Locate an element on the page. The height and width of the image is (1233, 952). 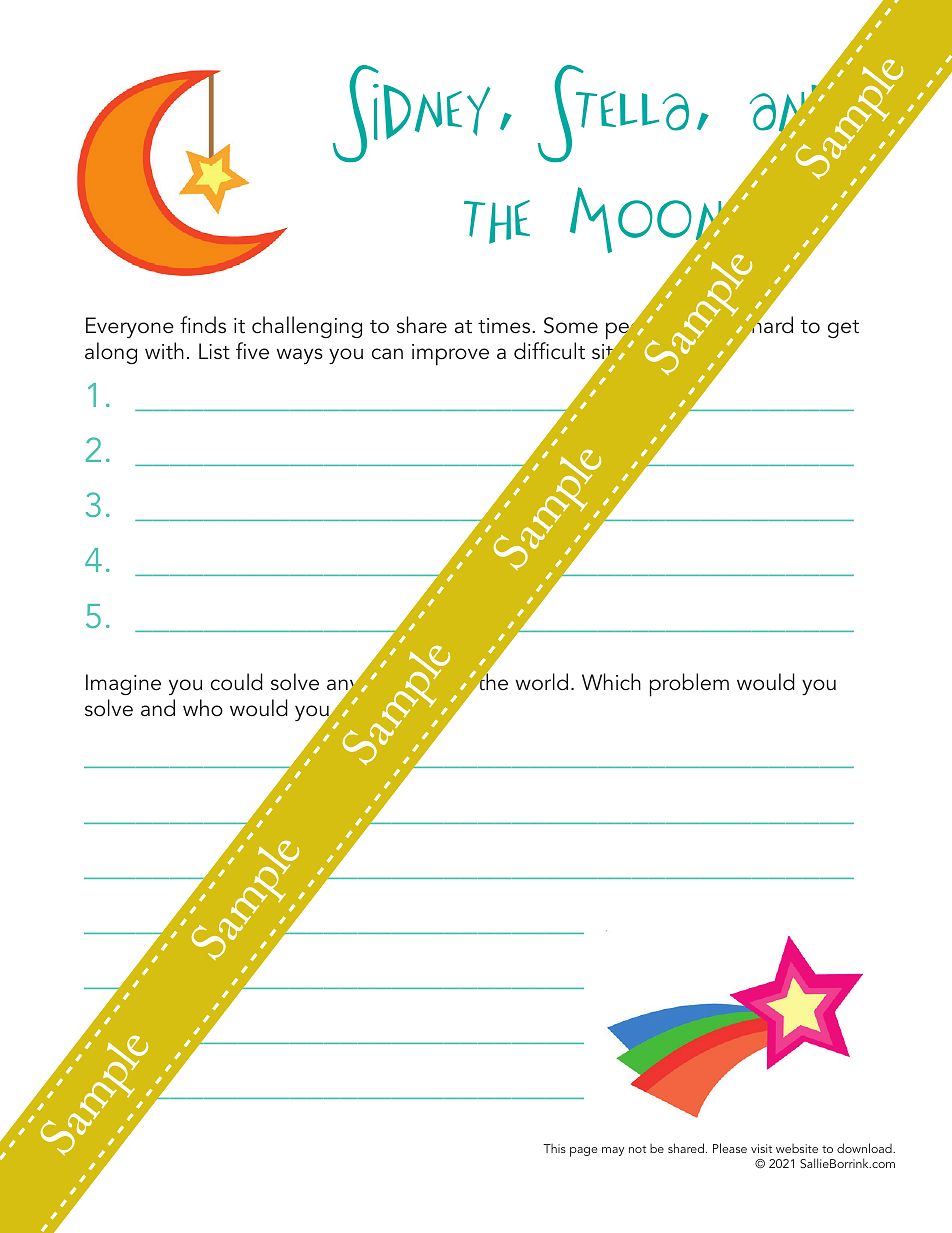
improve is located at coordinates (450, 355).
